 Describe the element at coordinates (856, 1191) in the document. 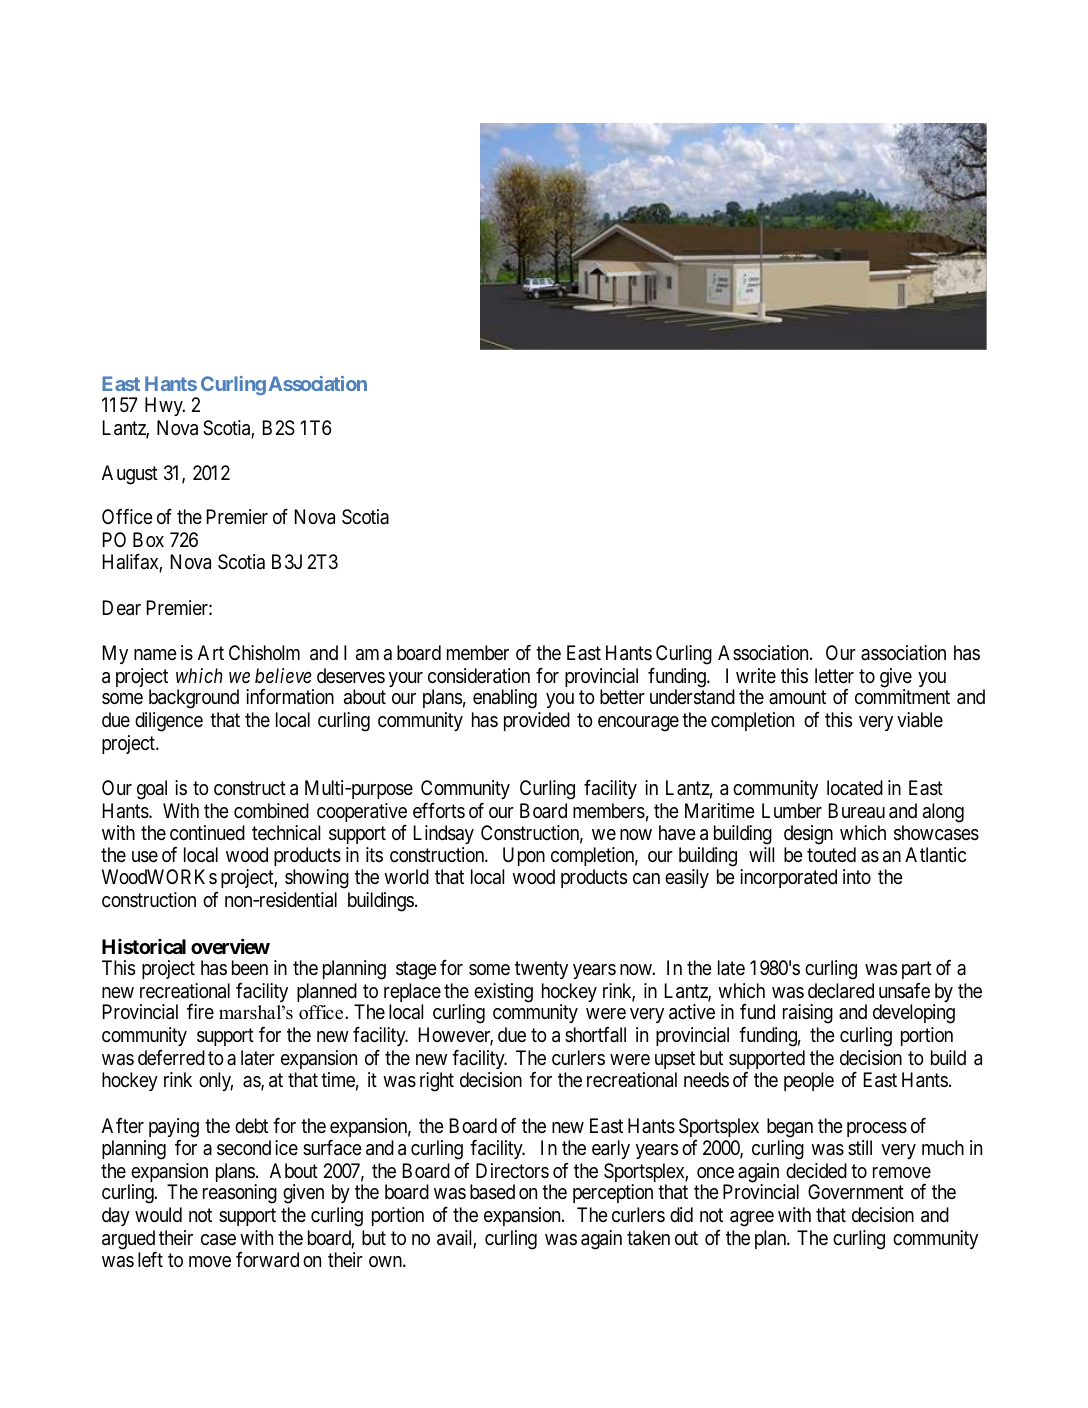

I see `Government` at that location.
